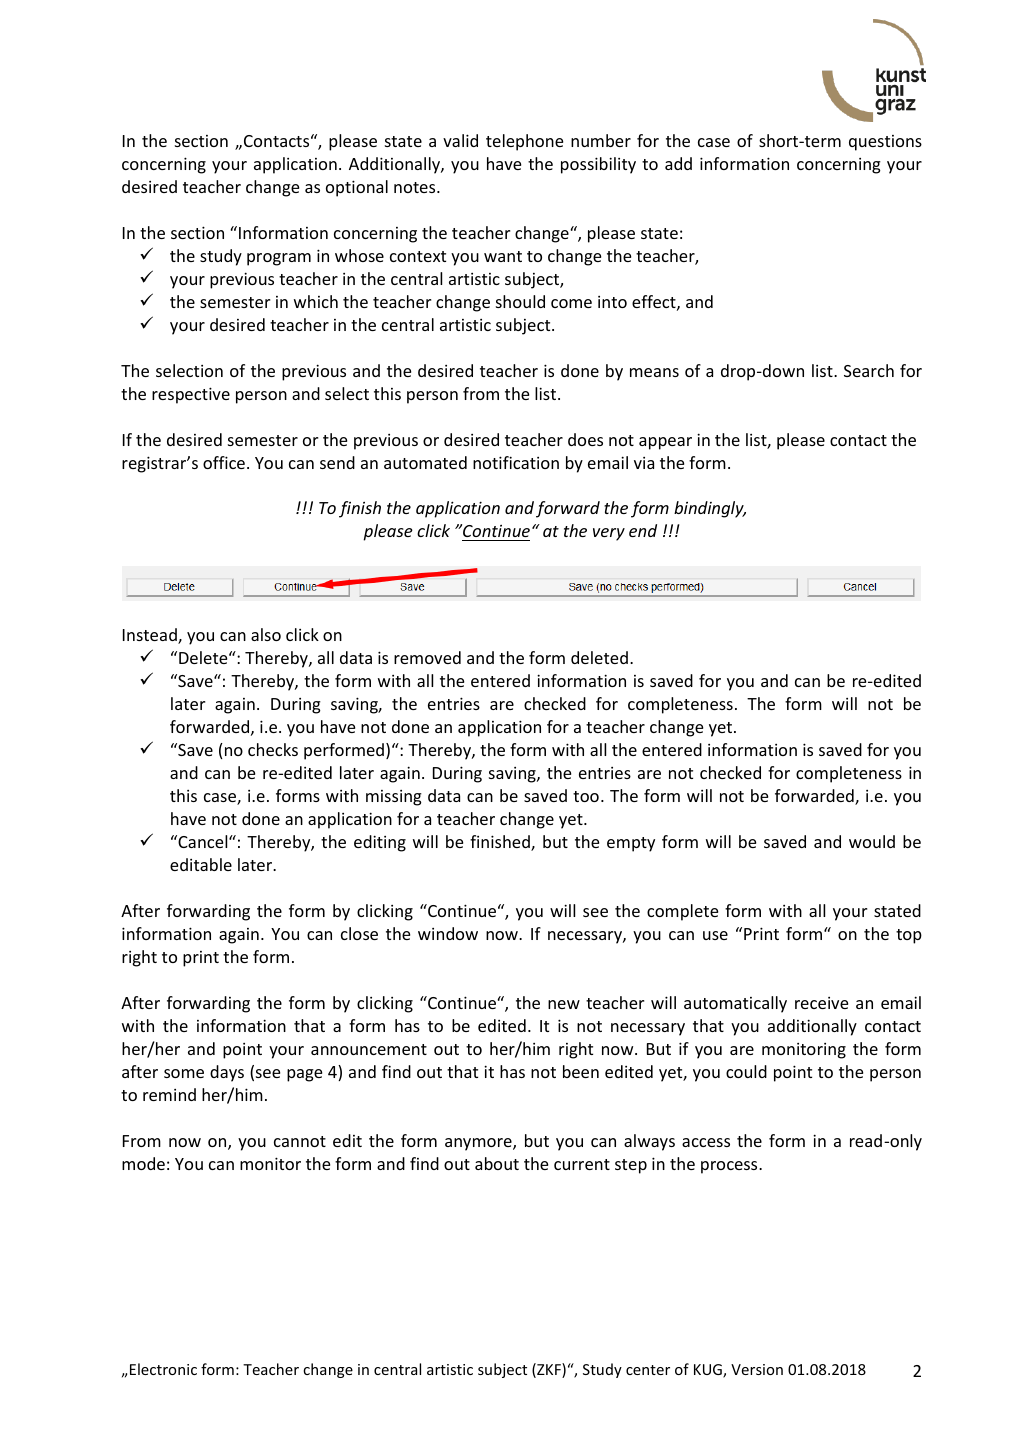 This screenshot has width=1019, height=1441. What do you see at coordinates (524, 142) in the screenshot?
I see `telephone` at bounding box center [524, 142].
